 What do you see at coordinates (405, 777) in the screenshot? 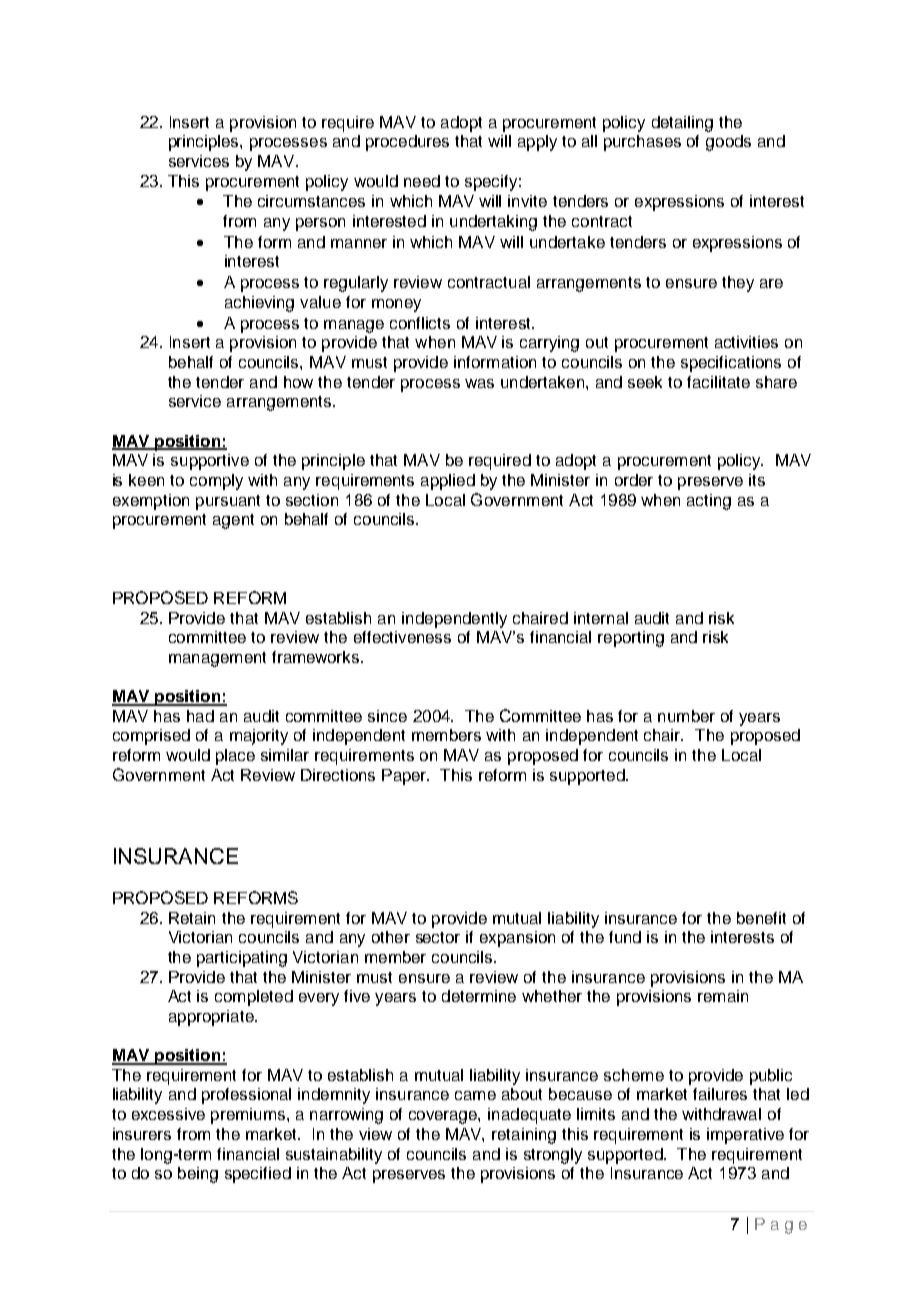
I see `Paper` at bounding box center [405, 777].
